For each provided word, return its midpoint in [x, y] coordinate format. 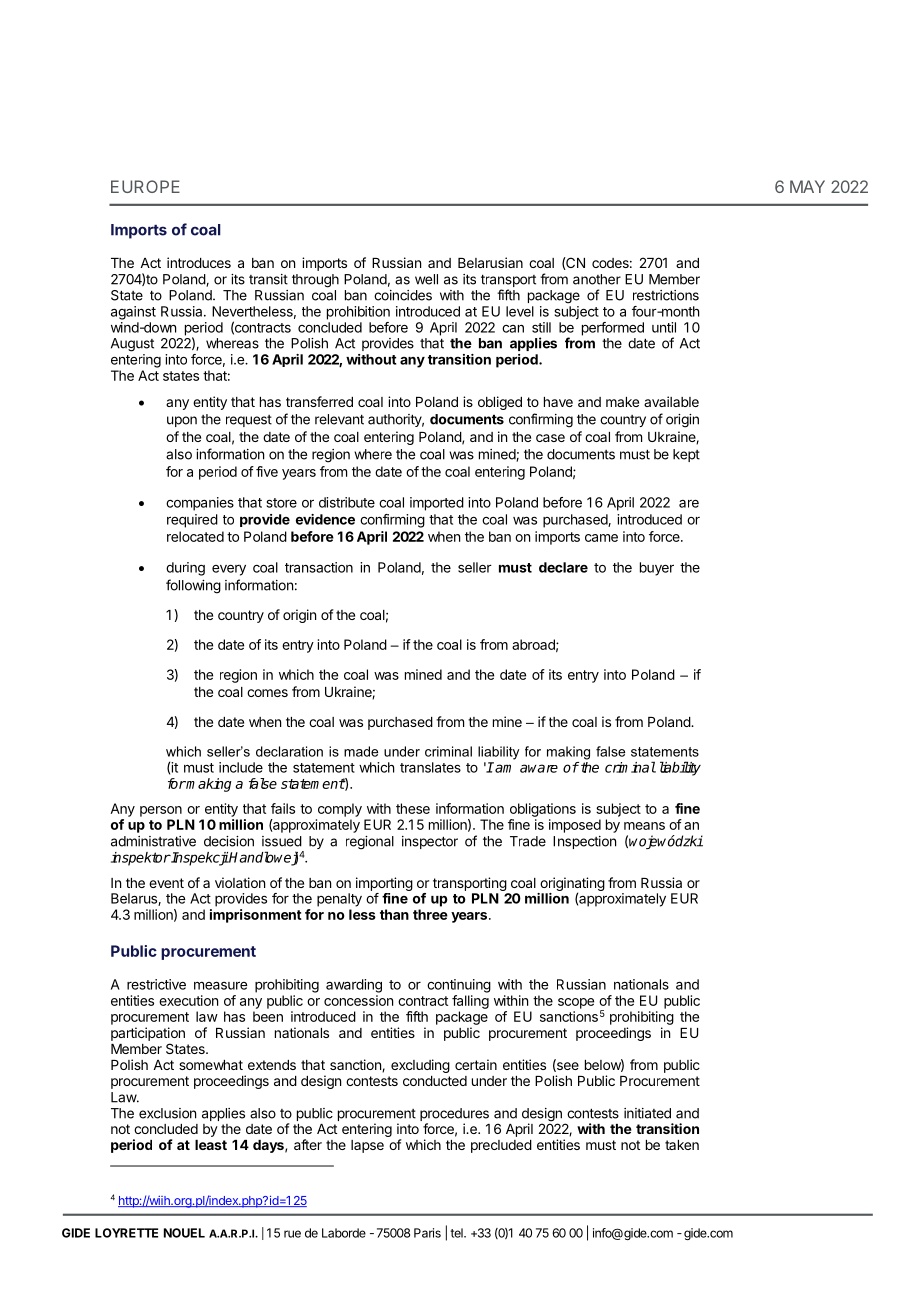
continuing [459, 986]
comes [267, 693]
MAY [807, 186]
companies [200, 504]
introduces [199, 262]
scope [576, 1003]
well [426, 279]
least [211, 1145]
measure [220, 985]
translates [430, 767]
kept [686, 455]
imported [437, 504]
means [644, 826]
